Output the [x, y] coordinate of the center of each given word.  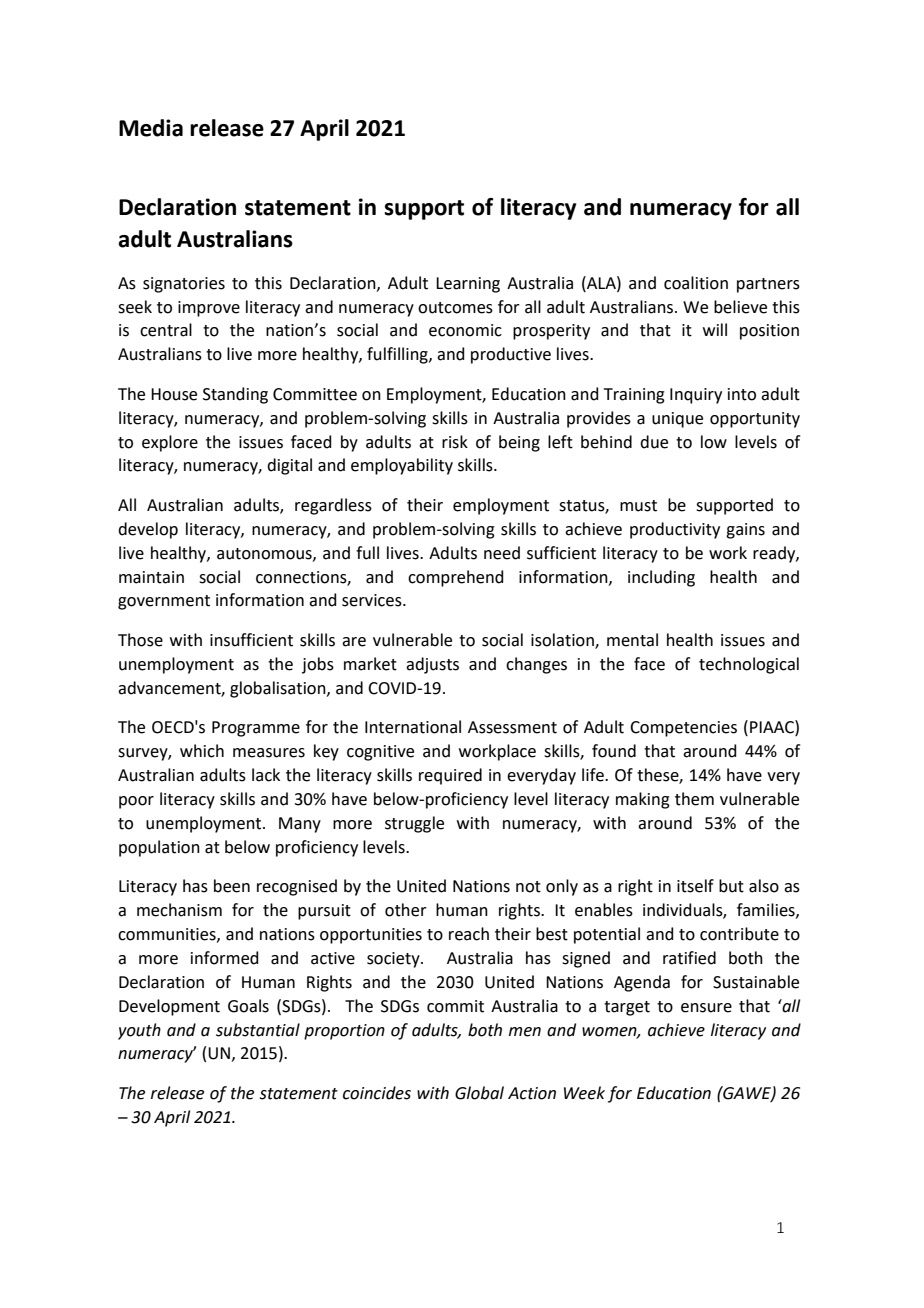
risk [455, 442]
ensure [706, 1008]
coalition [696, 283]
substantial [258, 1030]
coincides [377, 1093]
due [654, 442]
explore [170, 443]
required [450, 776]
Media [151, 128]
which [202, 751]
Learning [468, 285]
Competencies [683, 729]
